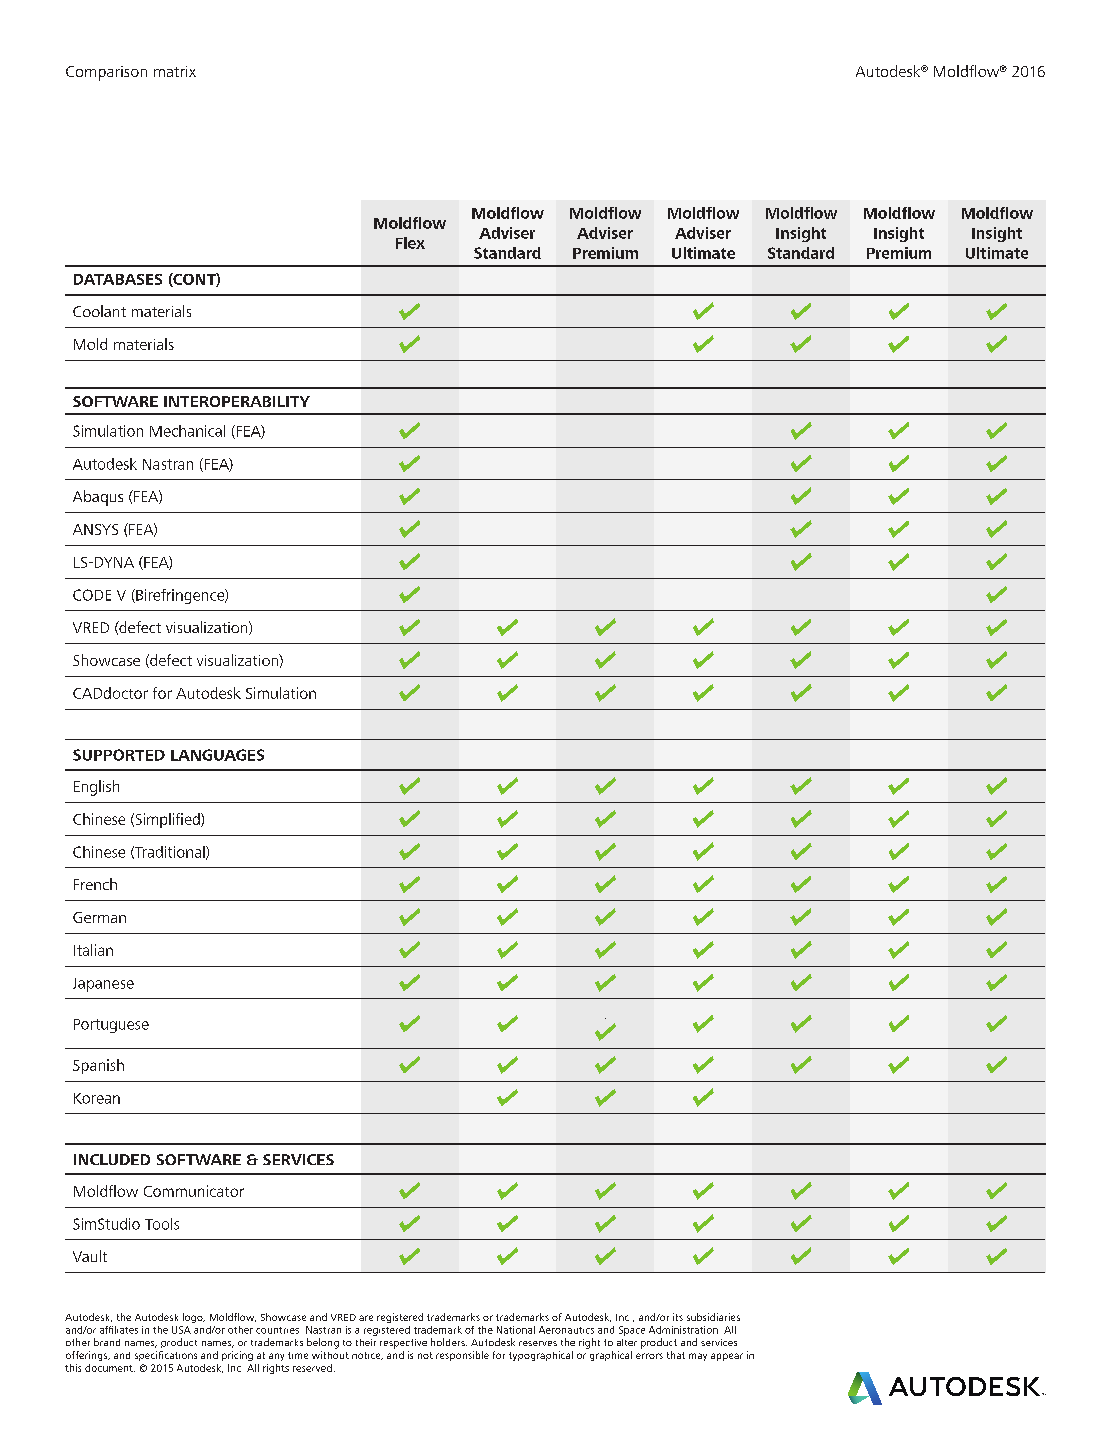 Image resolution: width=1111 pixels, height=1437 pixels. What do you see at coordinates (99, 917) in the document?
I see `German` at bounding box center [99, 917].
